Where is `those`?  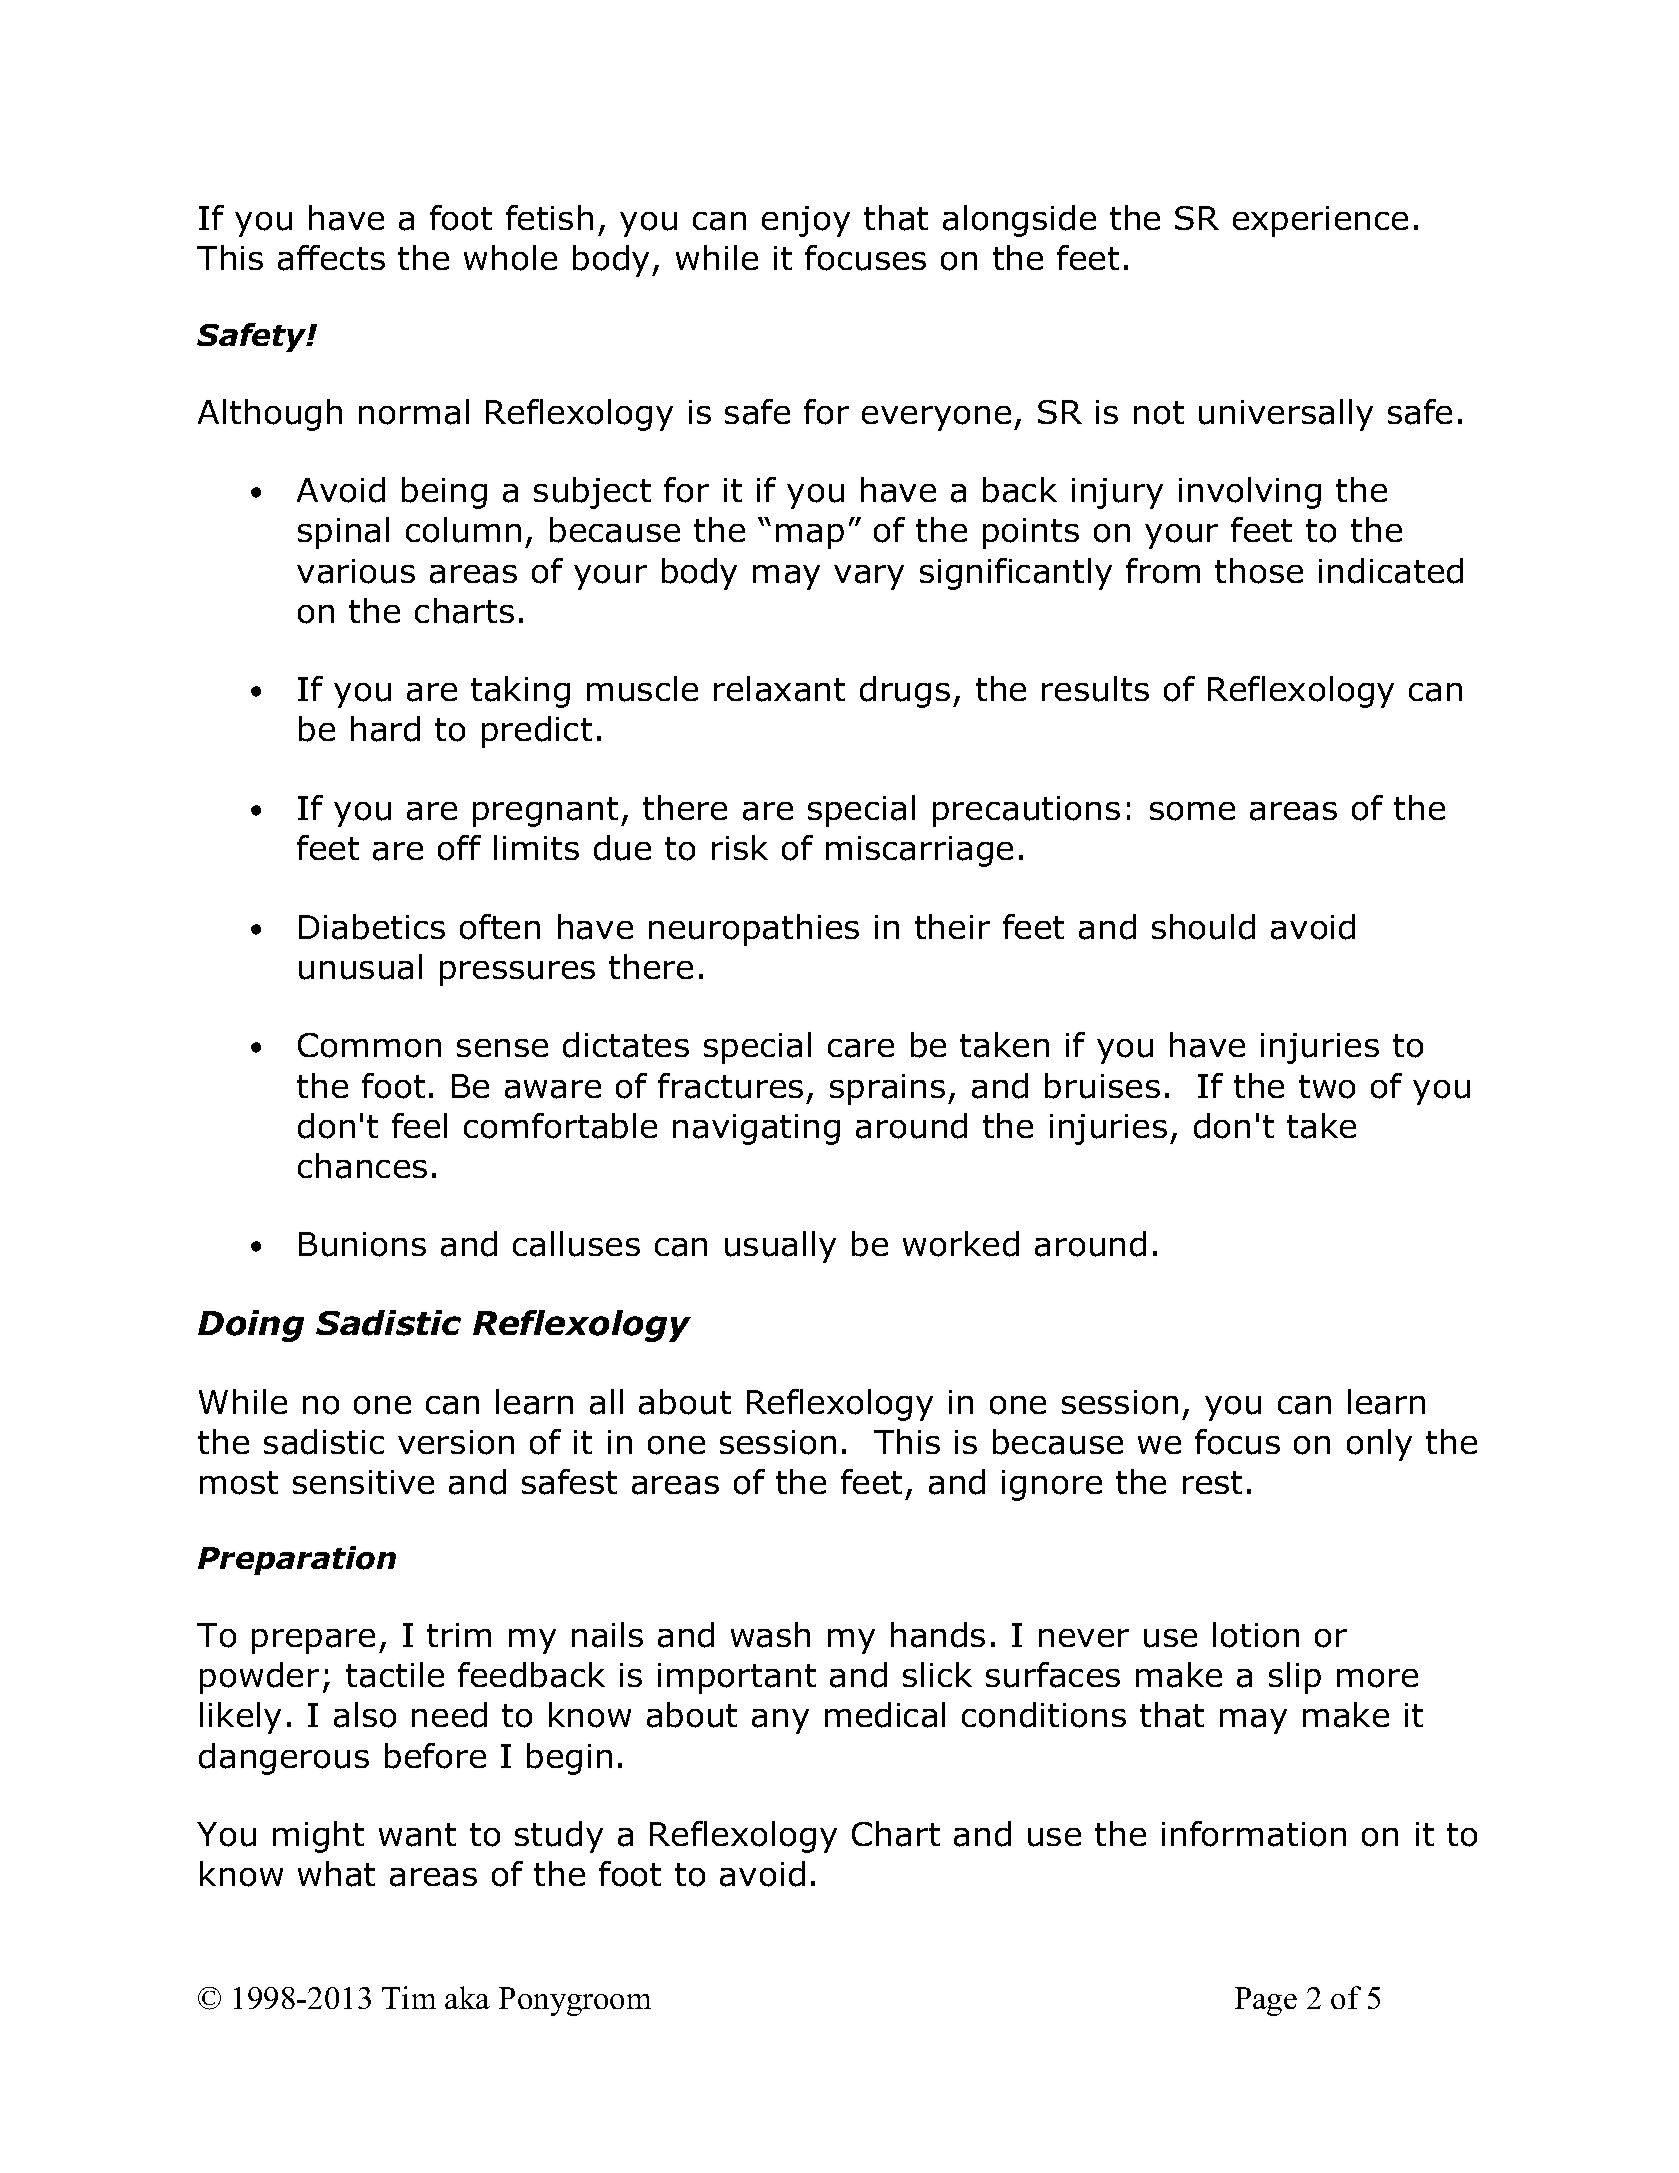 those is located at coordinates (1259, 571).
